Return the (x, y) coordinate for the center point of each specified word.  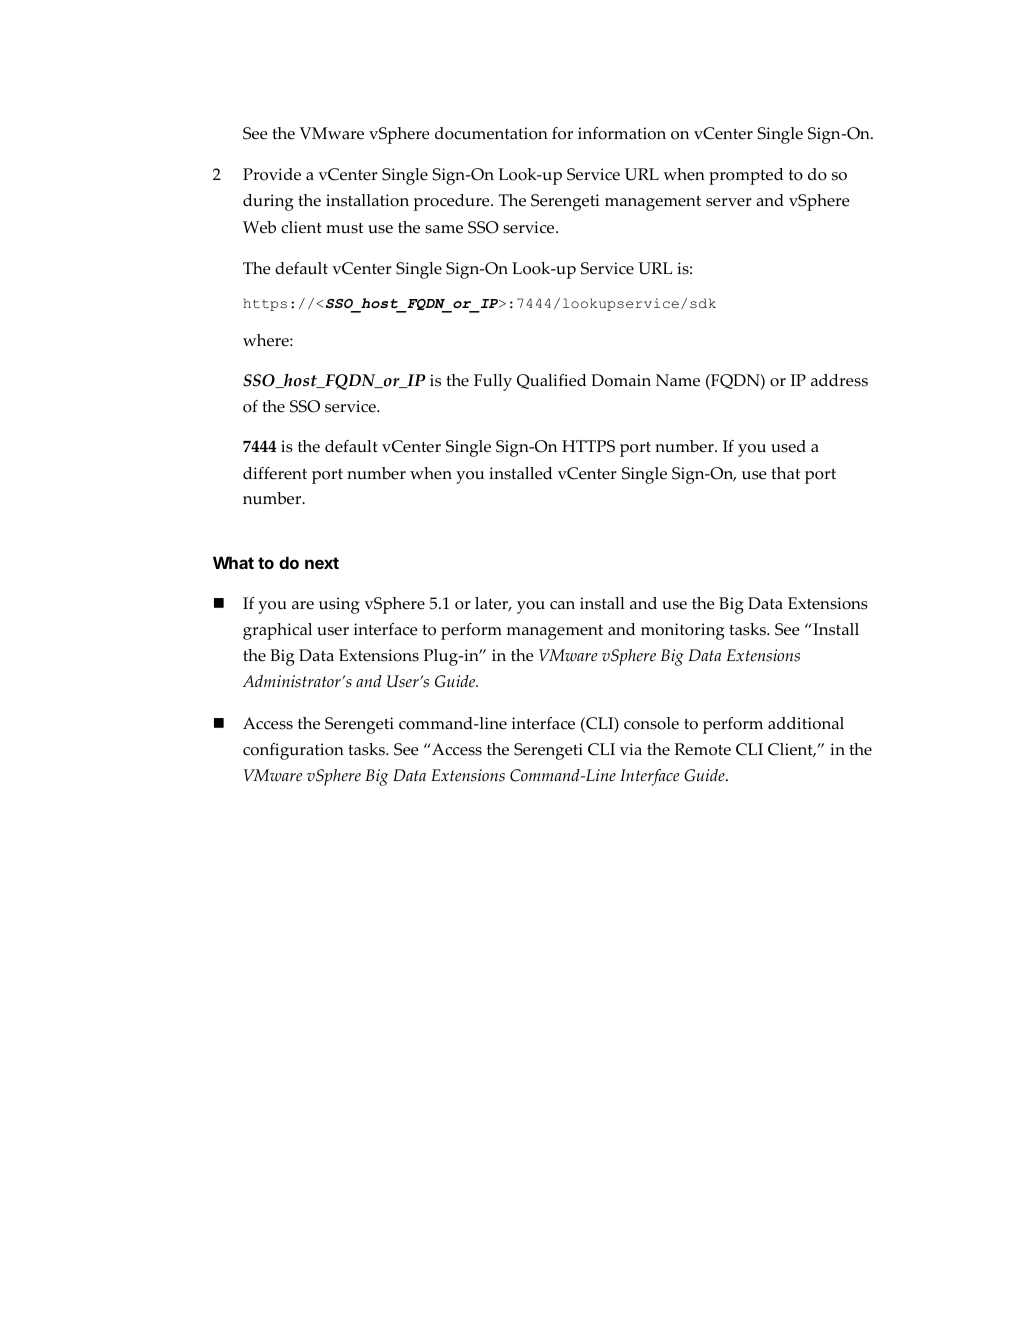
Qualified (551, 381)
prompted (746, 176)
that (785, 473)
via (631, 749)
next (322, 563)
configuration (293, 751)
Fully (493, 382)
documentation (491, 133)
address (839, 380)
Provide (272, 174)
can (562, 605)
